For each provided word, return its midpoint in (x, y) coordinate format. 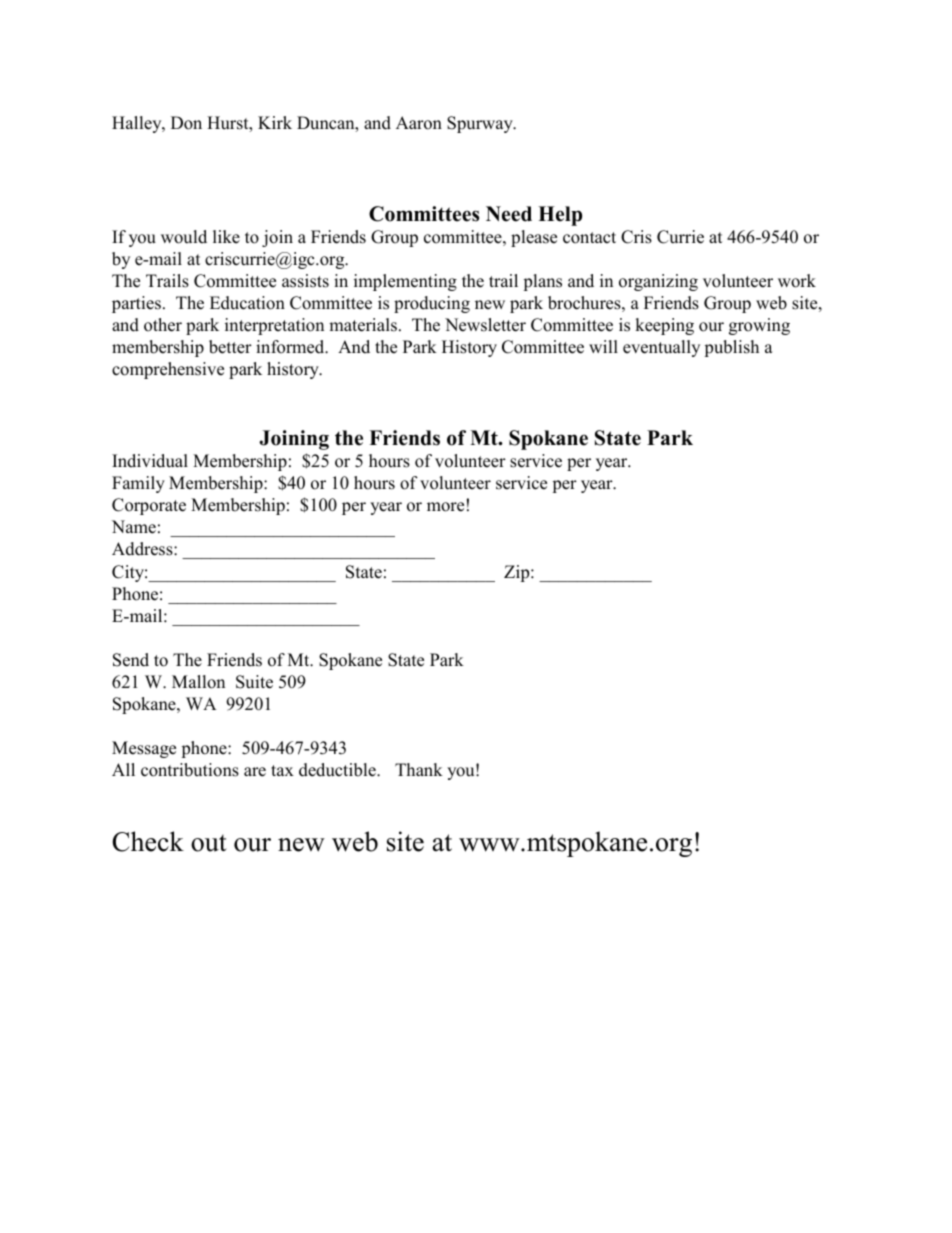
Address (143, 549)
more (445, 507)
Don (186, 123)
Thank (419, 769)
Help (560, 216)
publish (731, 348)
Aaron (419, 123)
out (209, 843)
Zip (518, 573)
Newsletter (485, 325)
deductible (338, 770)
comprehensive (168, 370)
